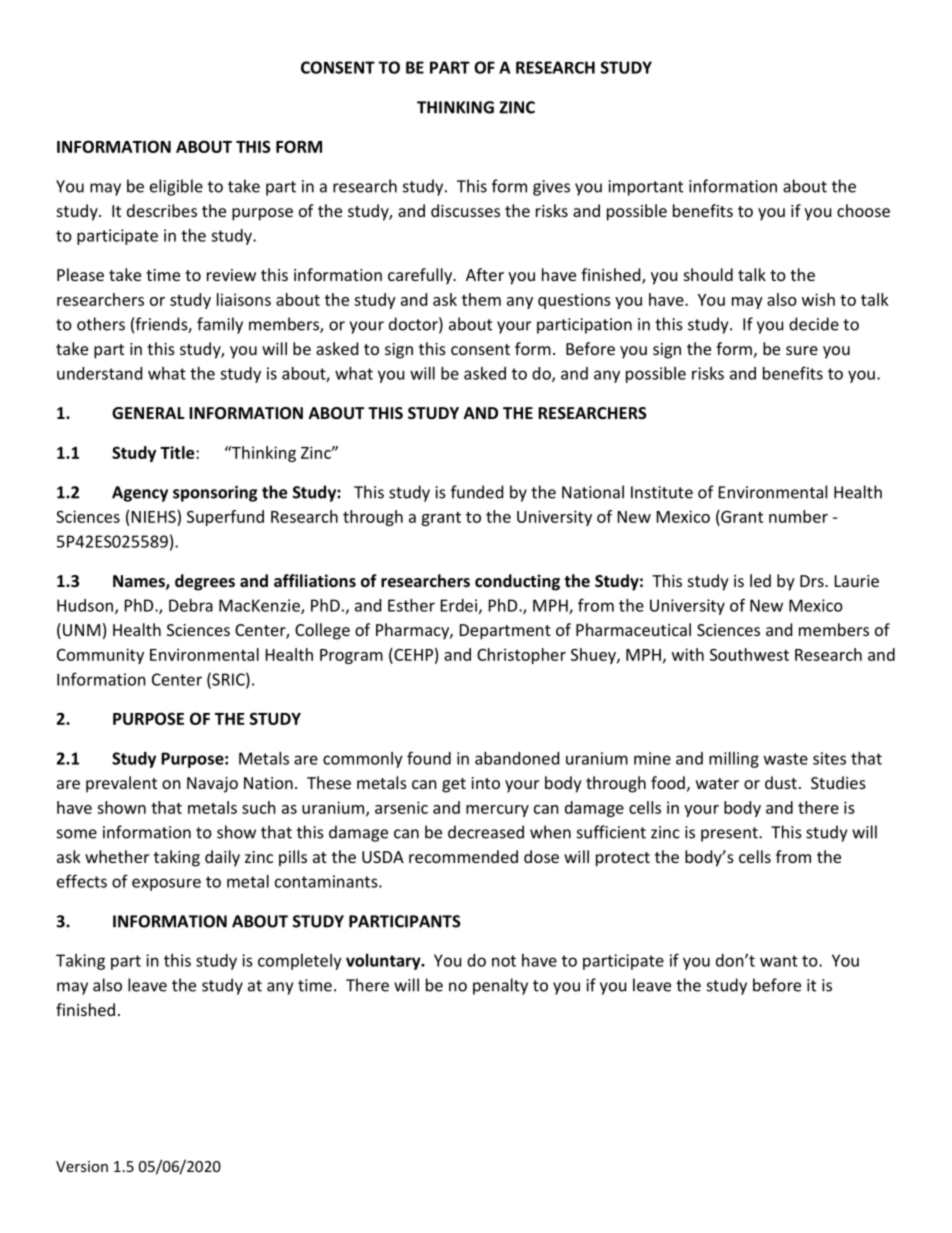 This document has width=952, height=1233. Describe the element at coordinates (798, 516) in the document. I see `number` at that location.
